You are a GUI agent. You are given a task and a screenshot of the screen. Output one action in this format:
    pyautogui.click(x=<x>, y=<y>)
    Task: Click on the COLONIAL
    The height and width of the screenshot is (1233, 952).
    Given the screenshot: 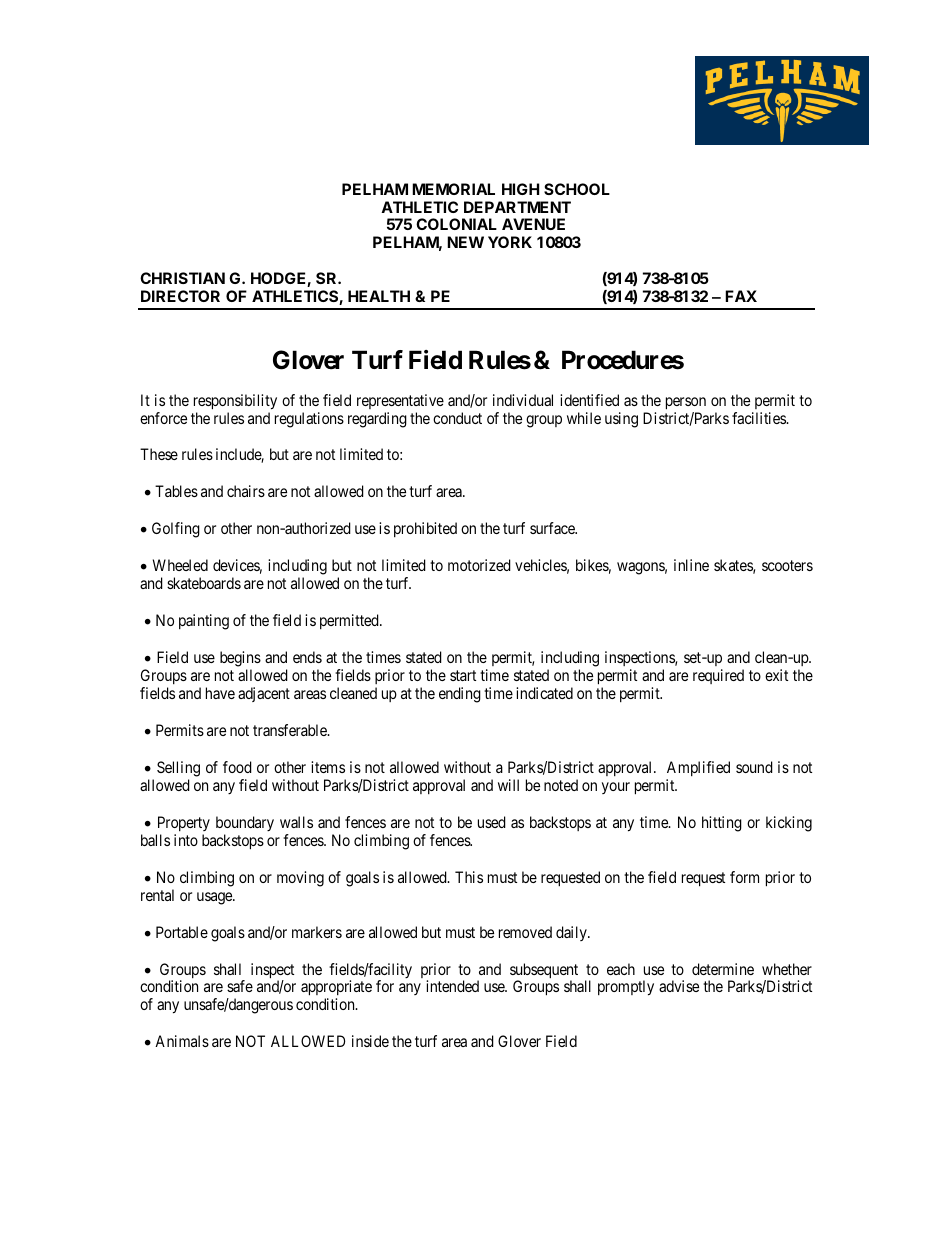 What is the action you would take?
    pyautogui.click(x=456, y=224)
